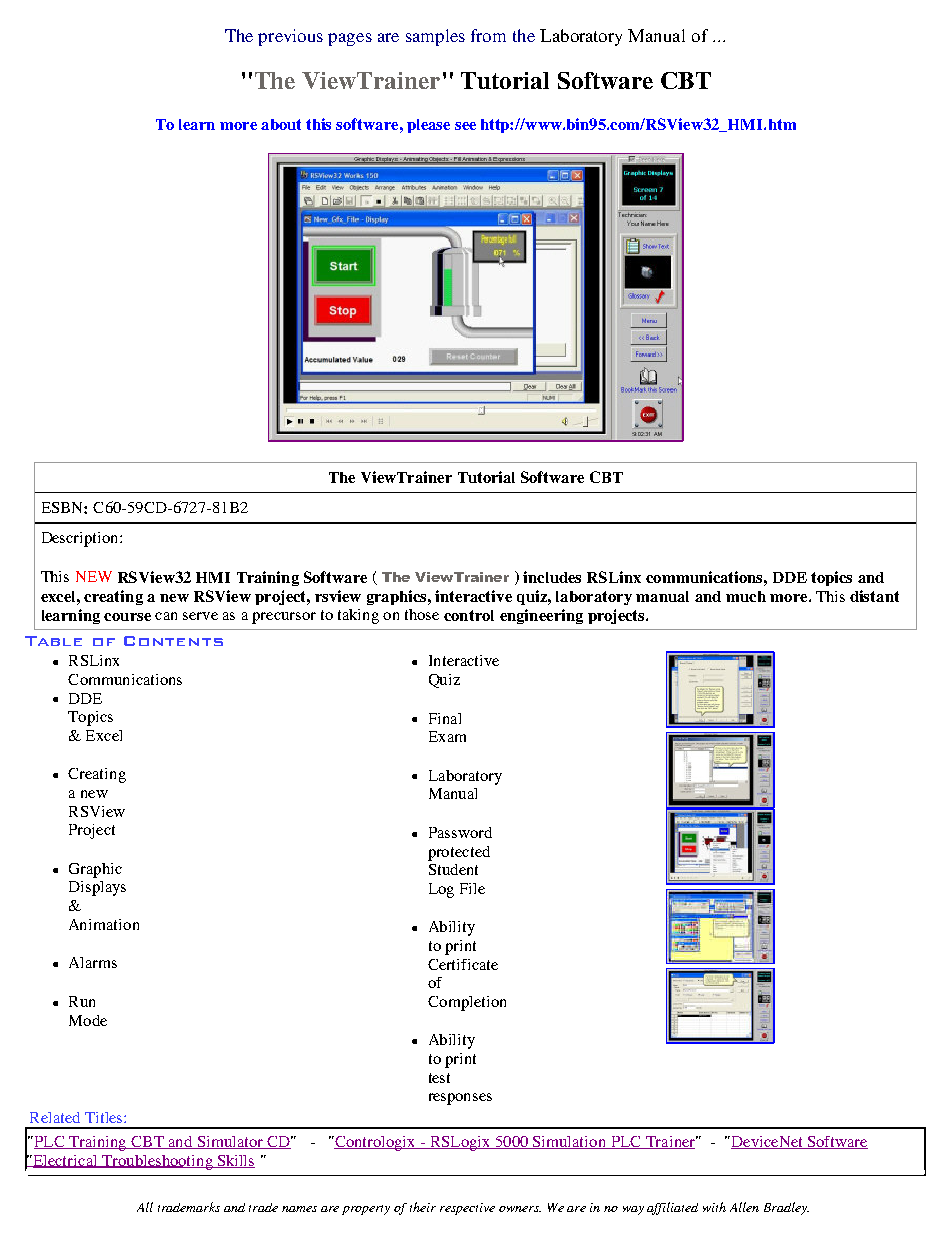 Image resolution: width=952 pixels, height=1233 pixels. What do you see at coordinates (435, 37) in the screenshot?
I see `samples` at bounding box center [435, 37].
